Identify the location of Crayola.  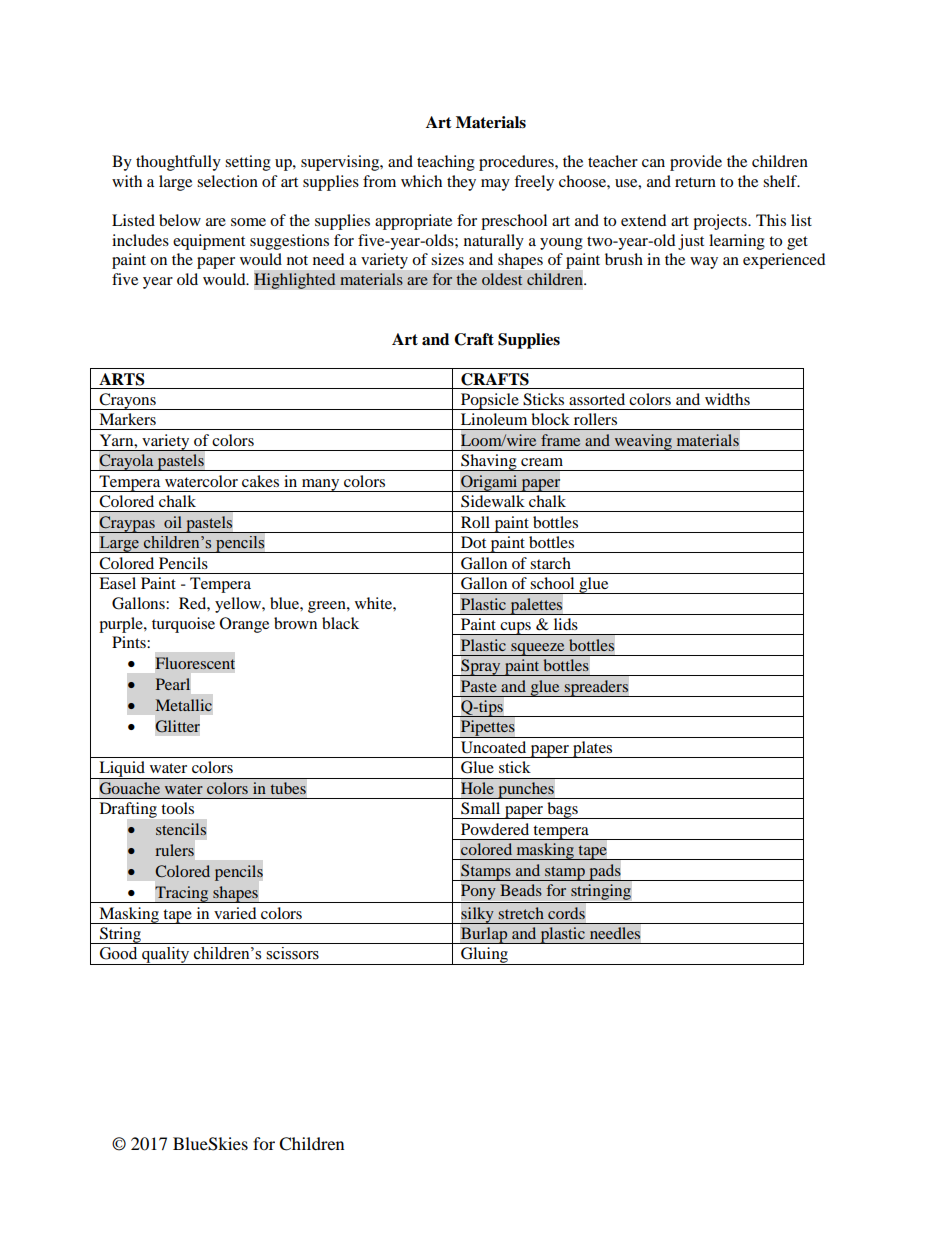
(126, 462).
